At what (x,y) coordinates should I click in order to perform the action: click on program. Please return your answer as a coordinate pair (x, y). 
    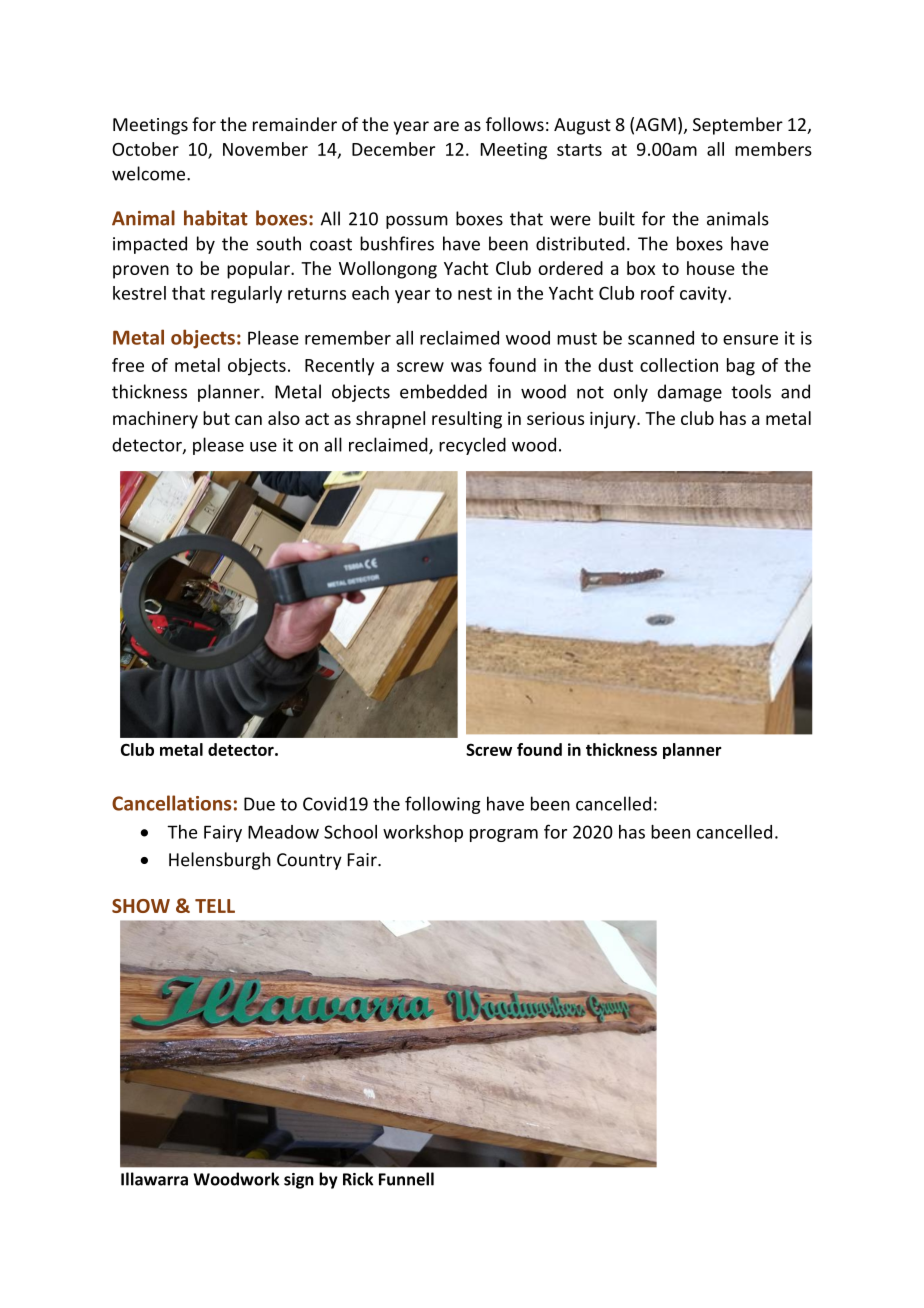
    Looking at the image, I should click on (504, 835).
